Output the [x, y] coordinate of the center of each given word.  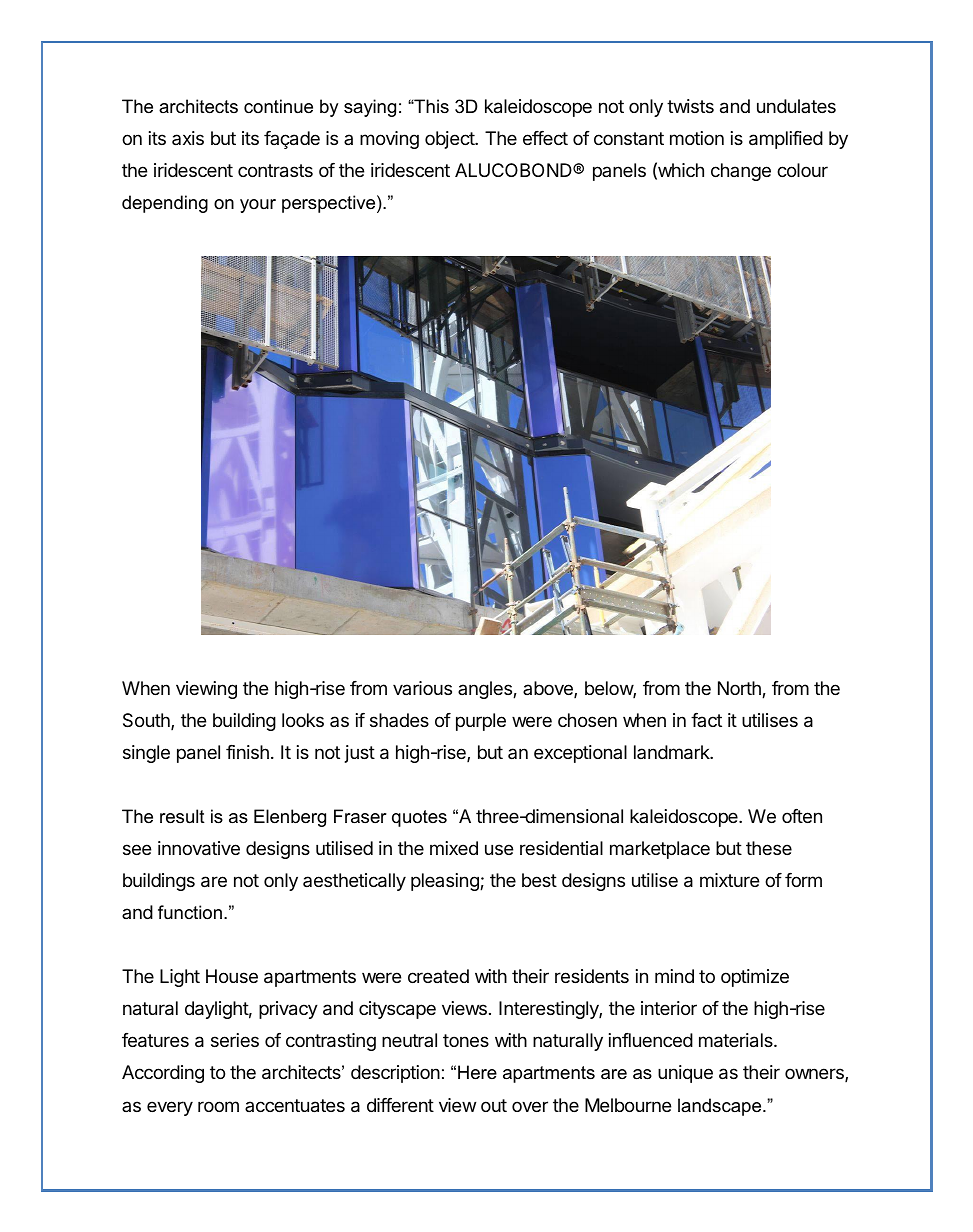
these [769, 848]
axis [188, 138]
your [258, 206]
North [740, 689]
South [147, 721]
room [218, 1106]
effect [545, 138]
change [741, 172]
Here [477, 1072]
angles [486, 690]
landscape [721, 1107]
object [450, 140]
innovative [199, 848]
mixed [454, 848]
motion [697, 138]
